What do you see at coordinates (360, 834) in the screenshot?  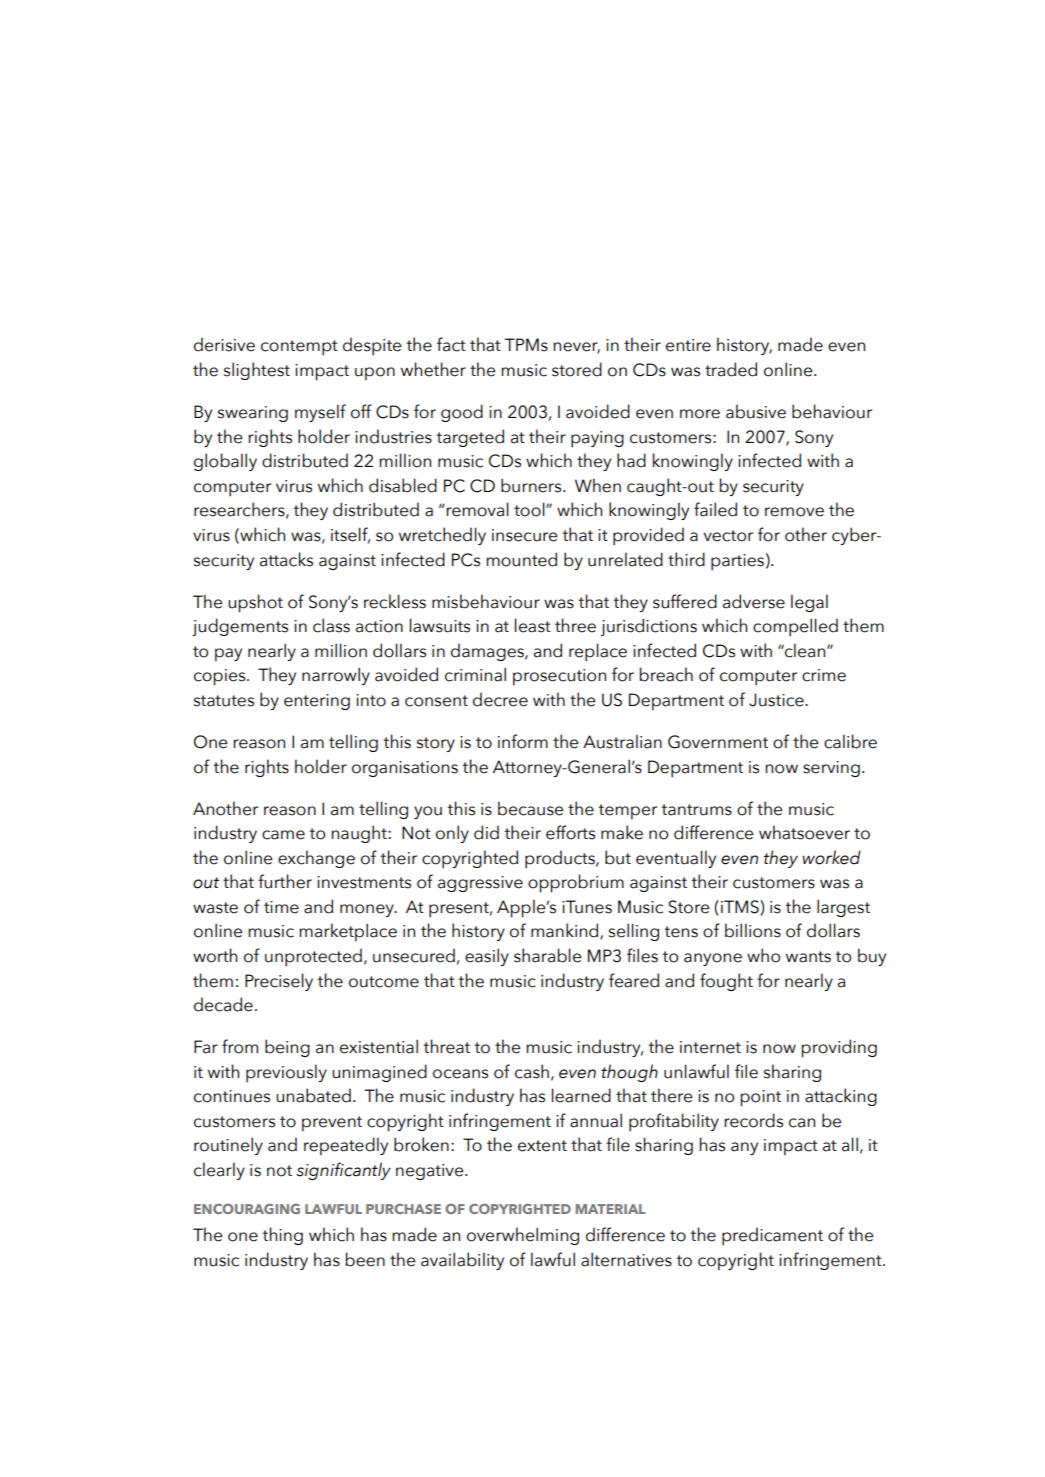 I see `naught` at bounding box center [360, 834].
